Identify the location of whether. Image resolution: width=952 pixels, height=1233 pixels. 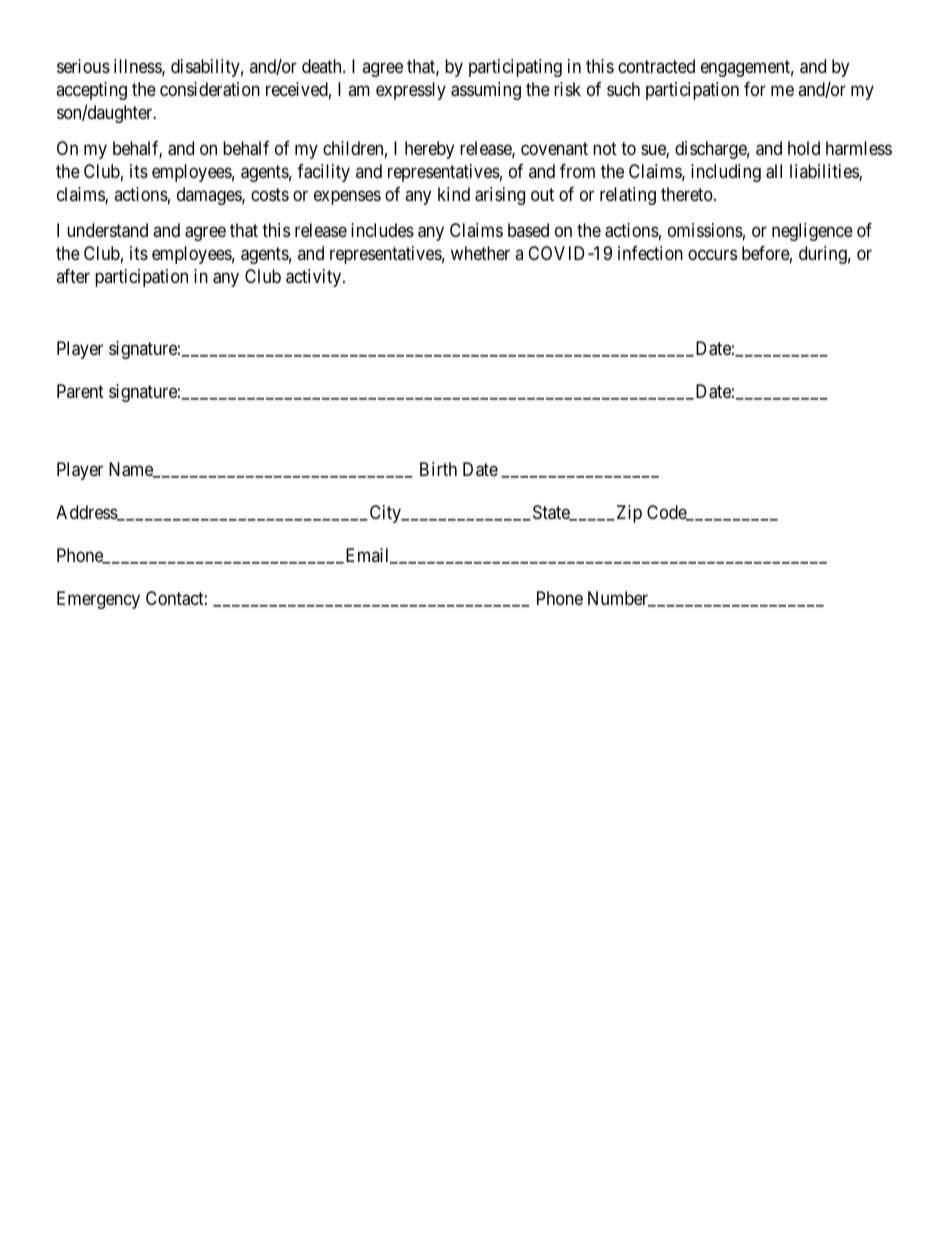
(480, 253).
